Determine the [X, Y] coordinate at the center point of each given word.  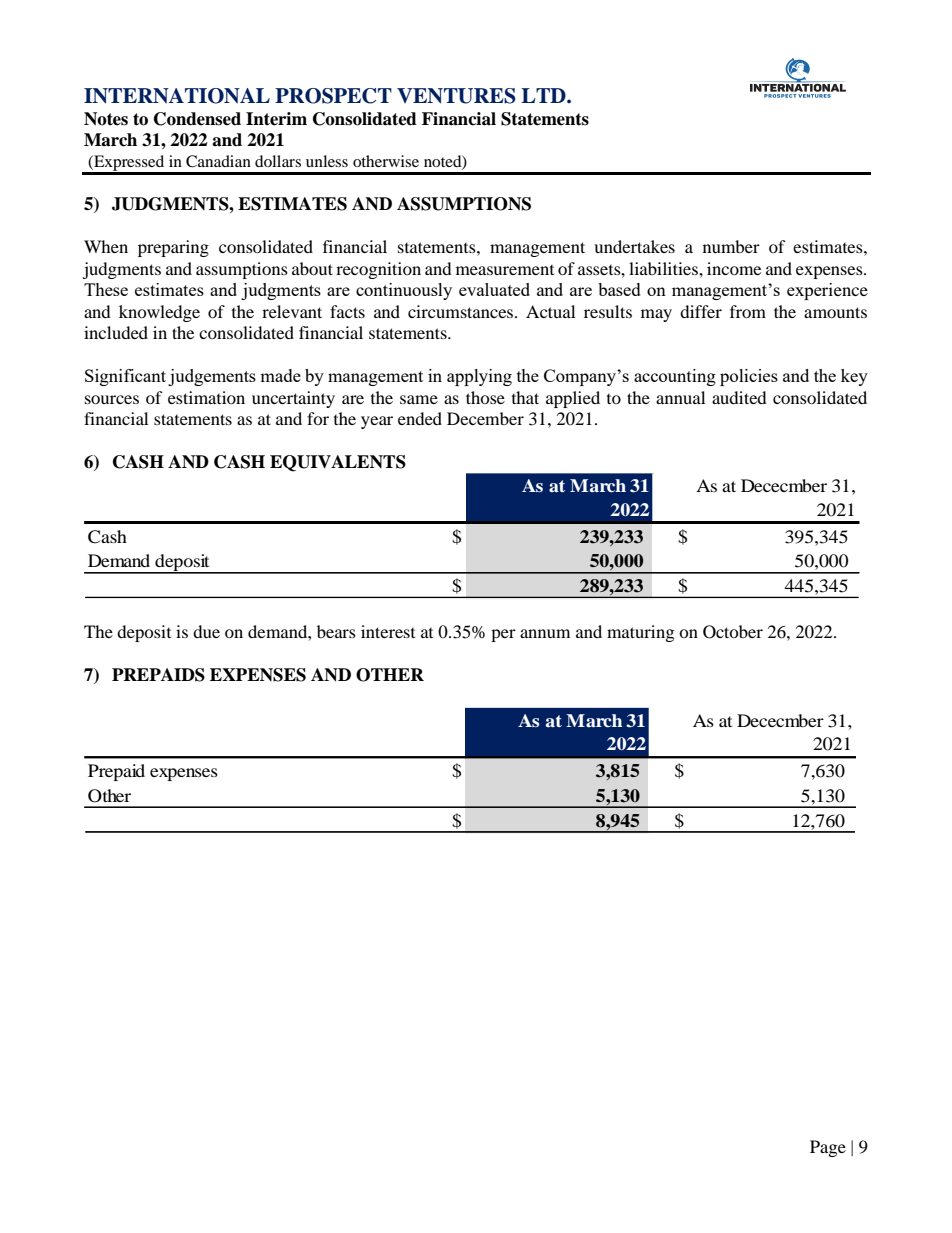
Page [828, 1148]
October [733, 632]
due [206, 631]
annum [545, 633]
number [731, 246]
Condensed [197, 119]
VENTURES [456, 96]
